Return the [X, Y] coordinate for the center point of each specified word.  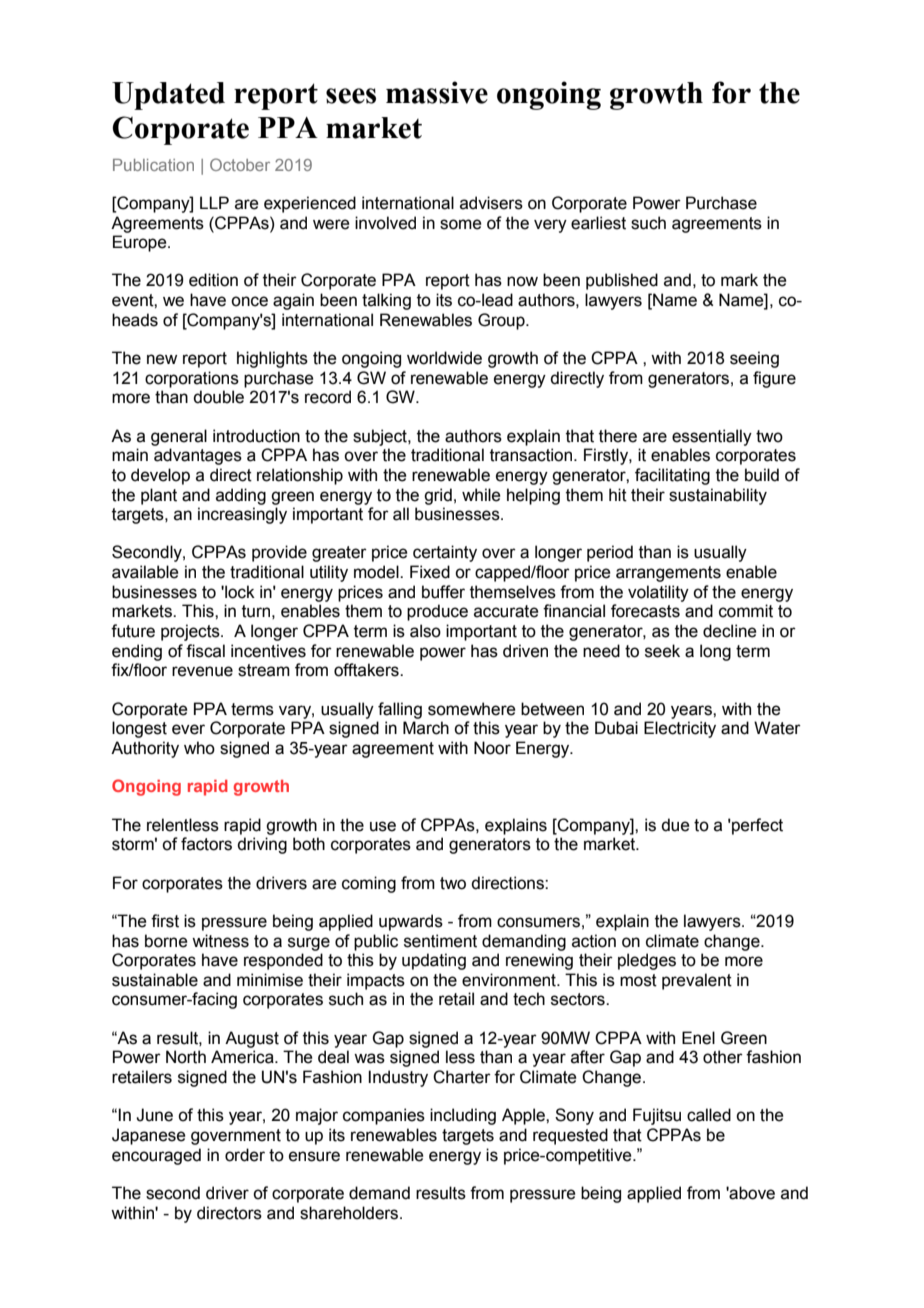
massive [437, 92]
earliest [598, 223]
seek [662, 651]
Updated [168, 96]
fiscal [205, 651]
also [425, 631]
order [245, 1155]
